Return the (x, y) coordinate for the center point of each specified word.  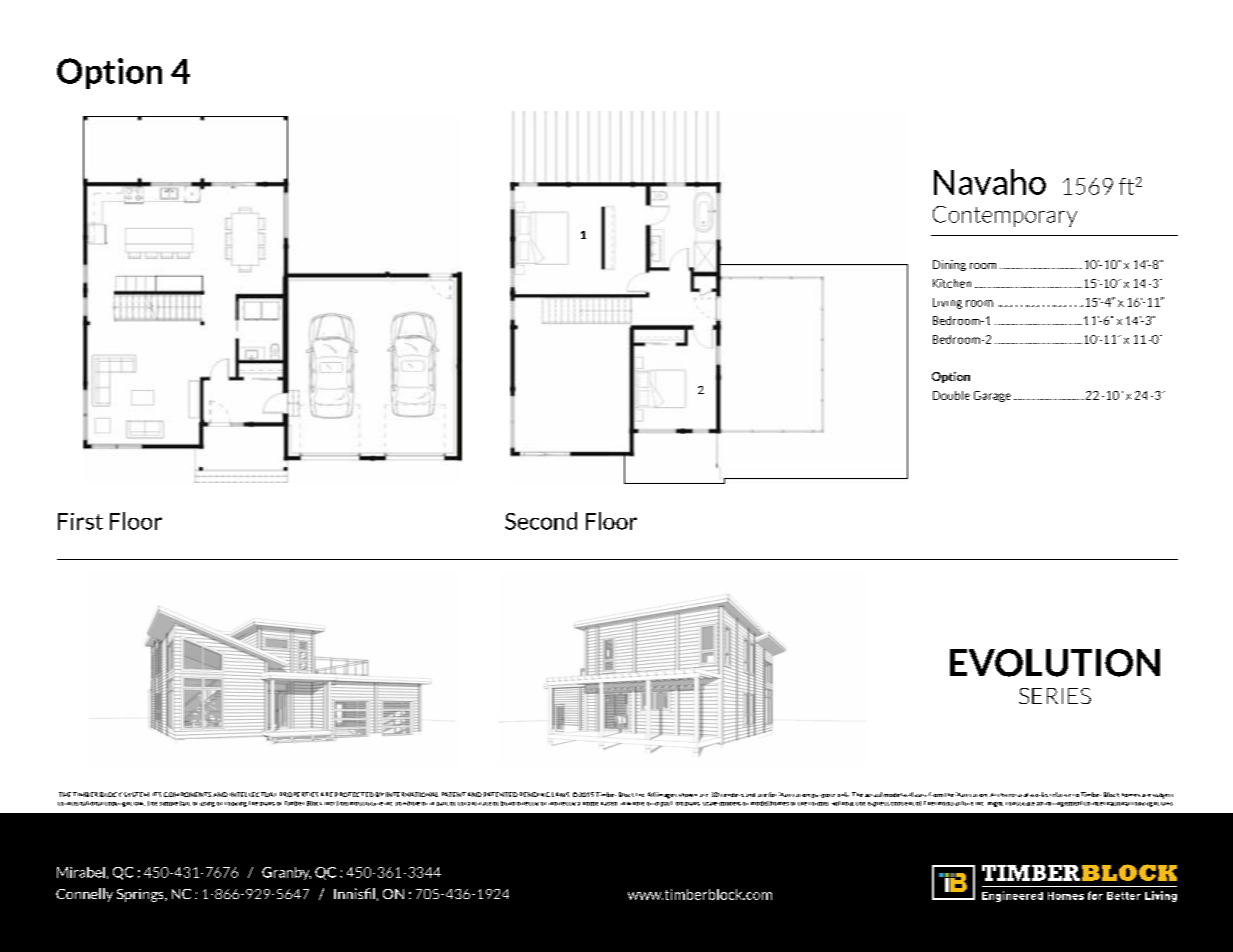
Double (951, 395)
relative (1060, 794)
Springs (141, 895)
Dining (949, 265)
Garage (992, 396)
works (1039, 794)
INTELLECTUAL (253, 794)
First (80, 521)
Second (541, 521)
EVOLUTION (1055, 663)
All (651, 794)
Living (947, 303)
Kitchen (952, 283)
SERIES (1055, 696)
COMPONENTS (187, 794)
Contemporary (1005, 216)
